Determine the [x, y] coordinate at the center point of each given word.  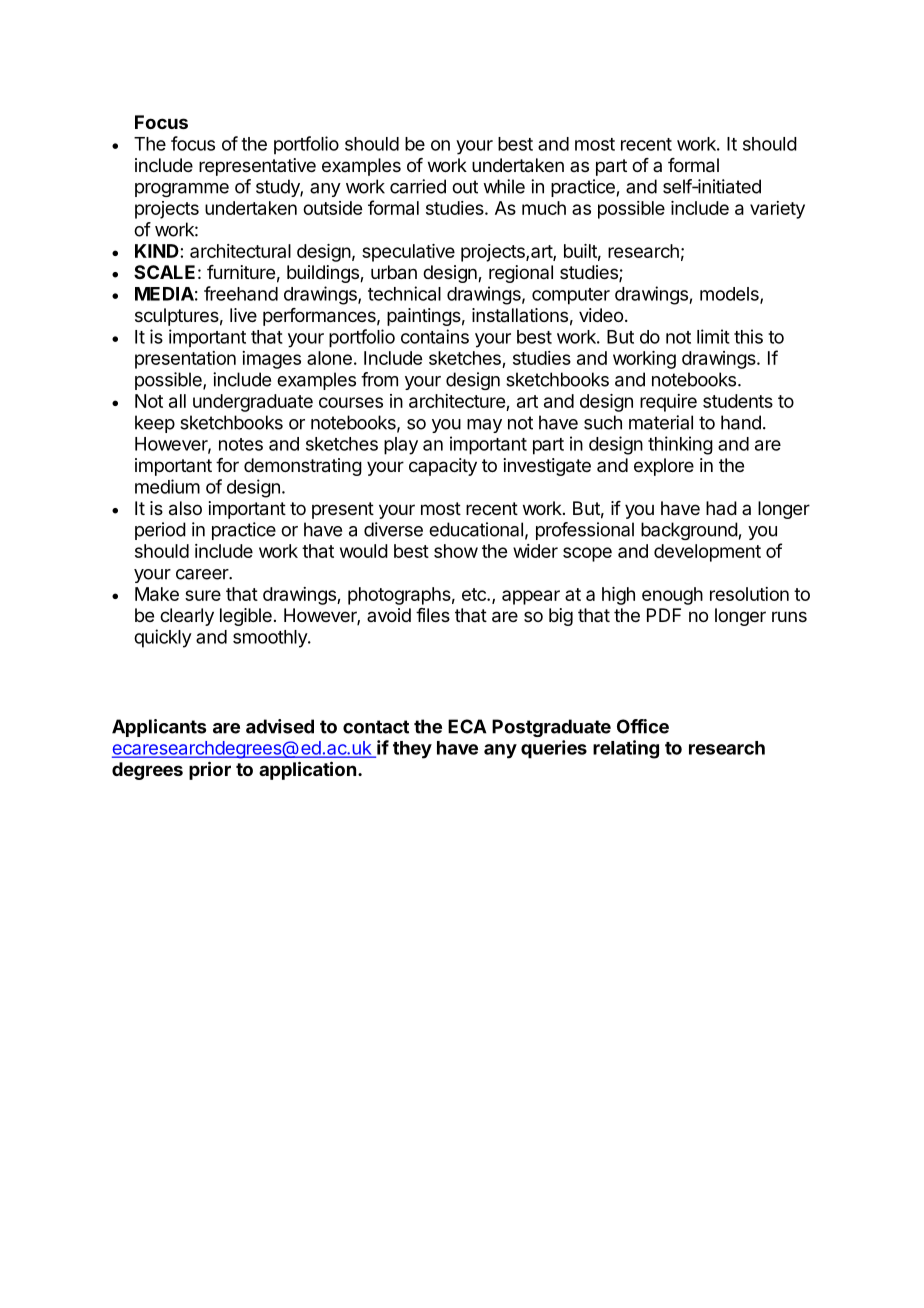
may [484, 426]
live [243, 315]
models [730, 295]
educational [476, 529]
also [185, 508]
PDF [664, 615]
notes [241, 444]
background [689, 531]
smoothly [271, 639]
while [504, 186]
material [661, 422]
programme [182, 190]
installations [520, 315]
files [433, 615]
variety [777, 210]
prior [210, 770]
